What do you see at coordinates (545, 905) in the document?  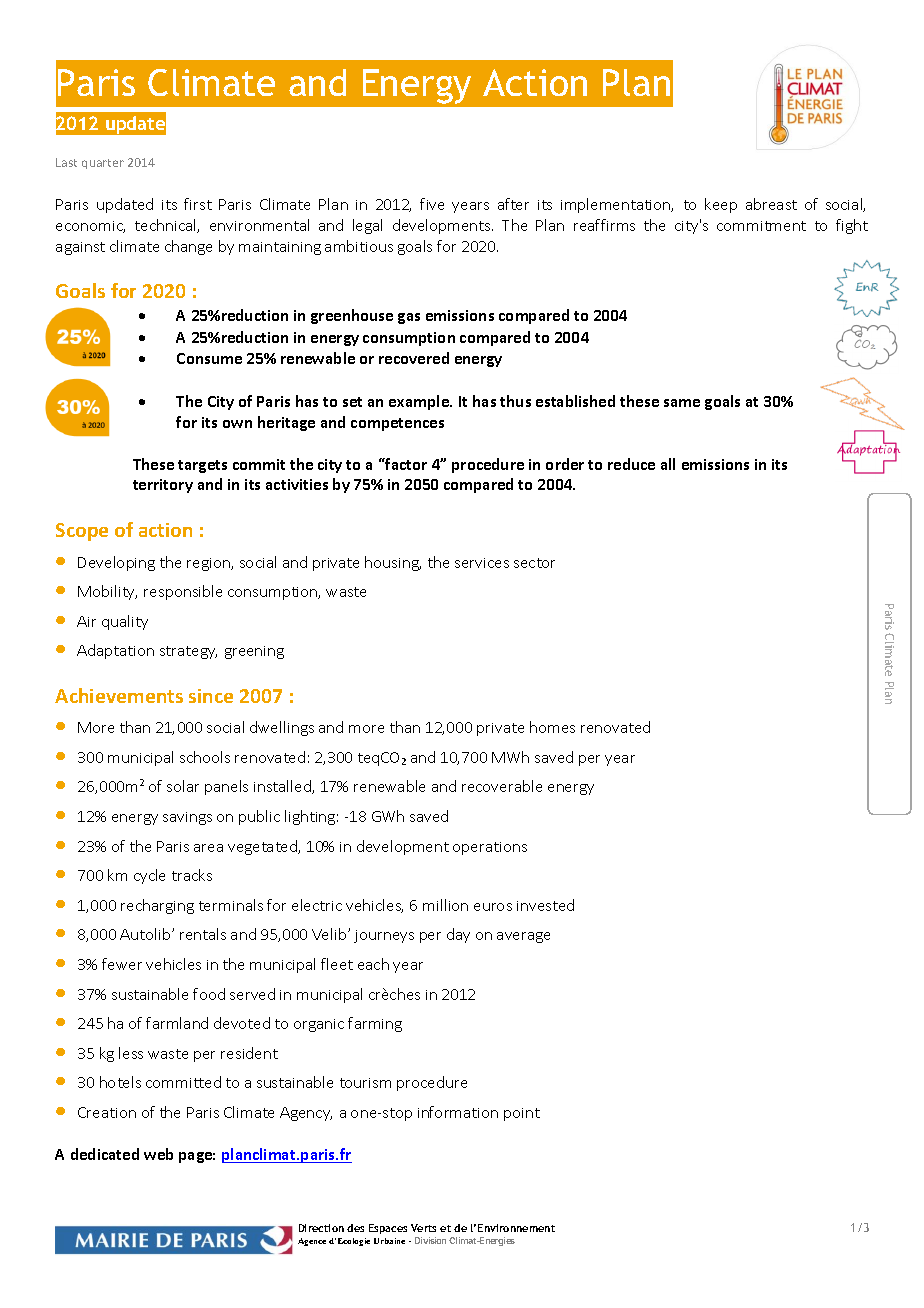 I see `invested` at bounding box center [545, 905].
